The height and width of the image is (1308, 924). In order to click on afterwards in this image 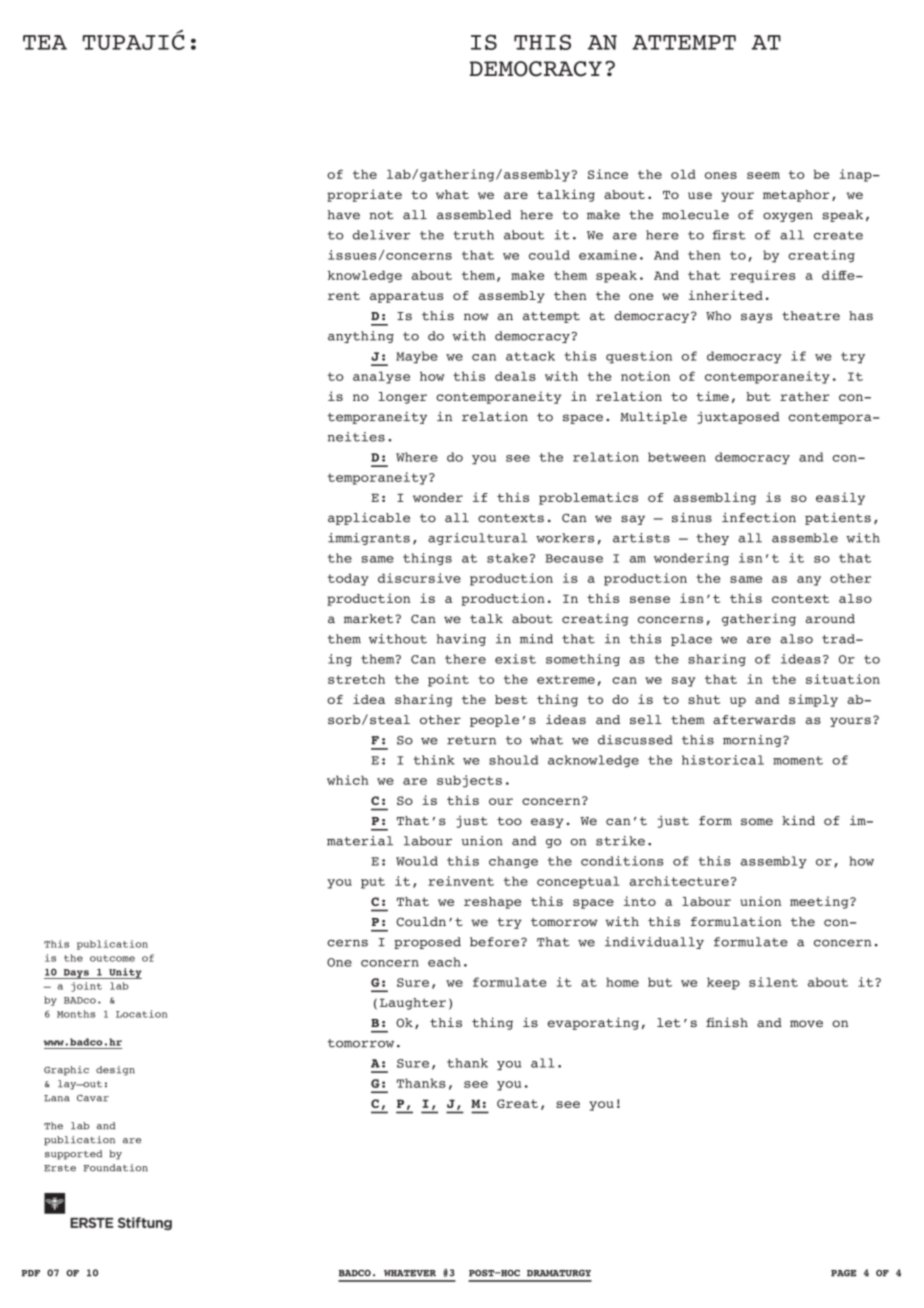, I will do `click(754, 720)`.
